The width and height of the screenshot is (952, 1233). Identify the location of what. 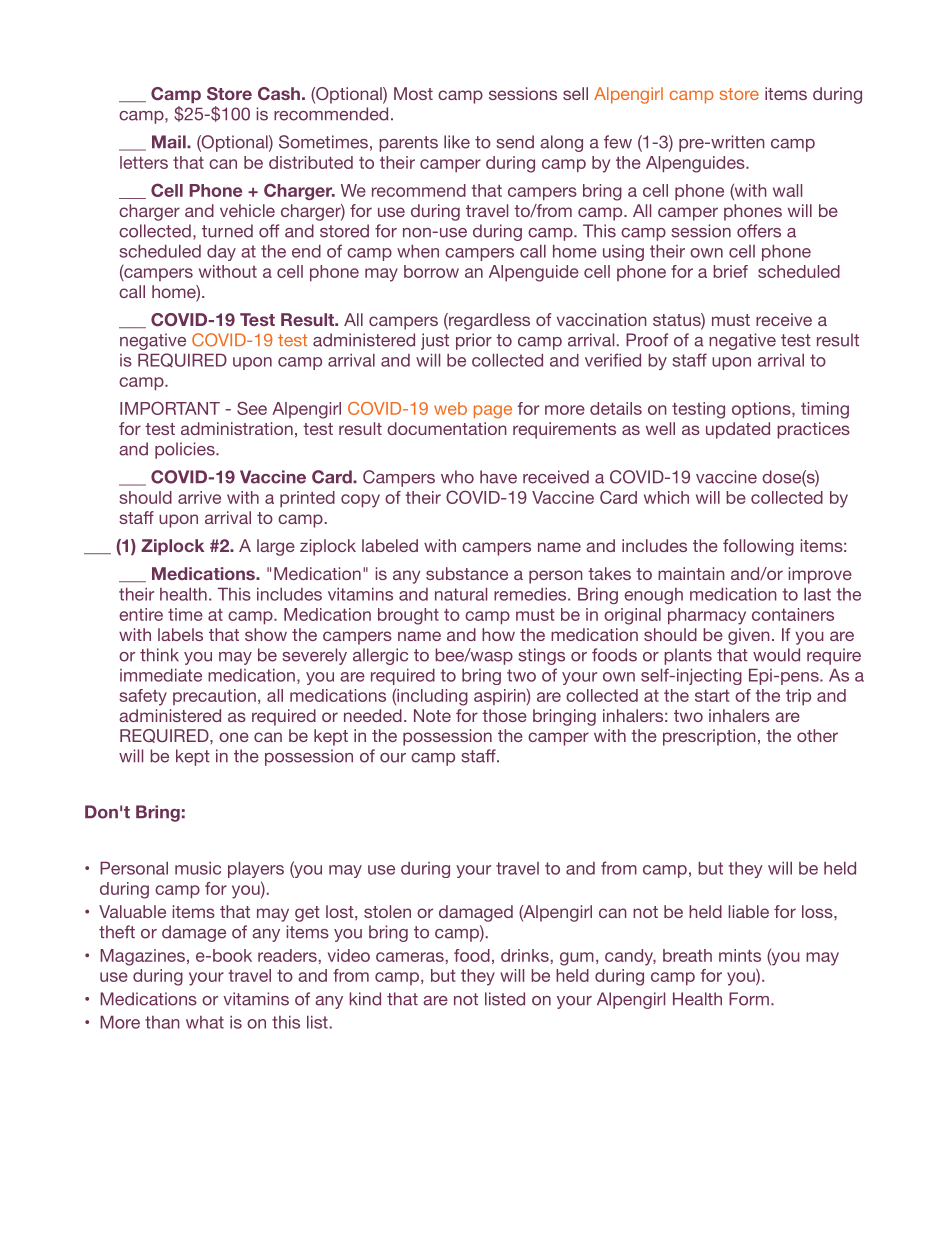
(205, 1022).
